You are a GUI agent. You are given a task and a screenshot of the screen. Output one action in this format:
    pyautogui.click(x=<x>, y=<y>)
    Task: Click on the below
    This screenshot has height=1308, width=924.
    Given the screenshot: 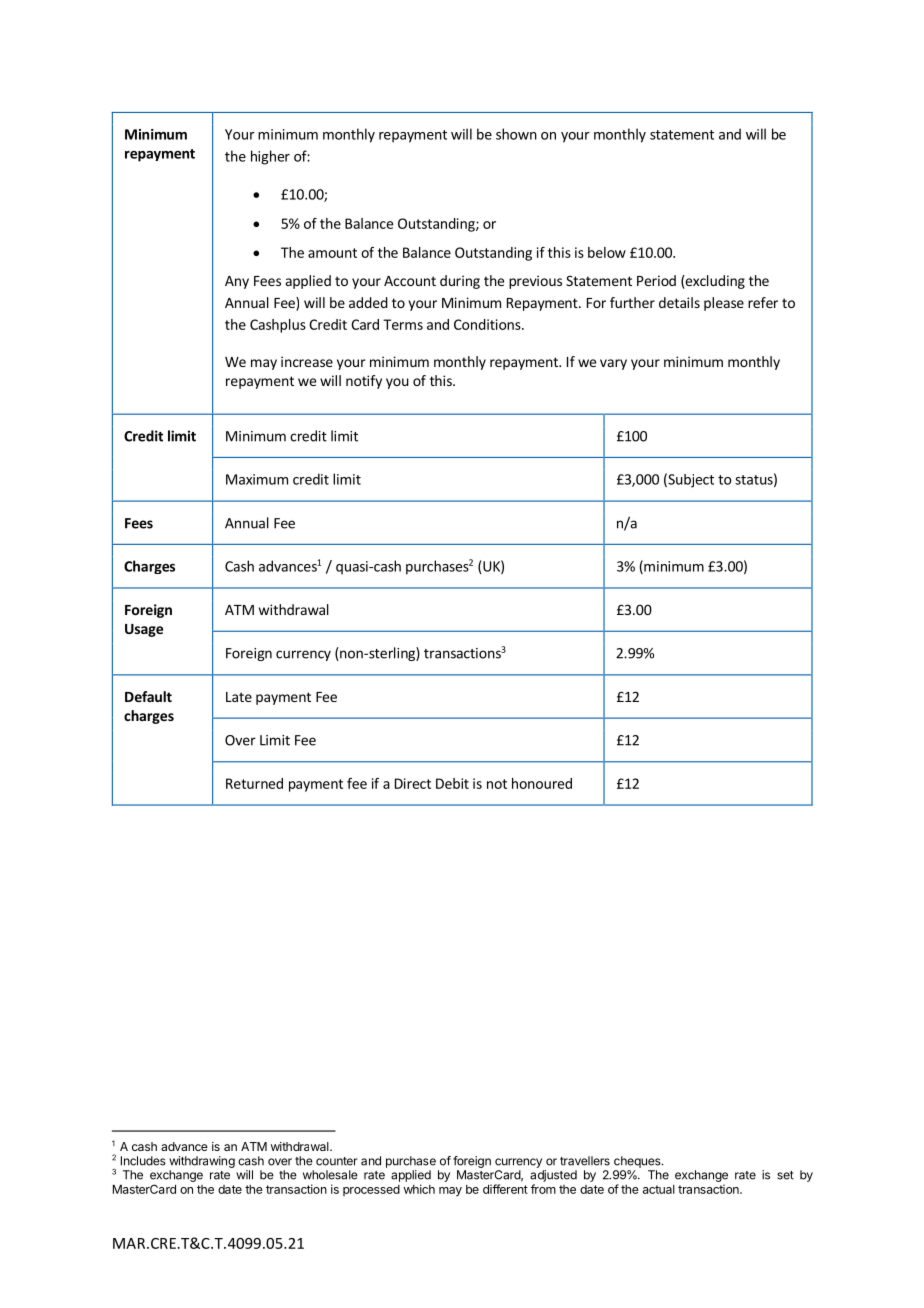 What is the action you would take?
    pyautogui.click(x=607, y=252)
